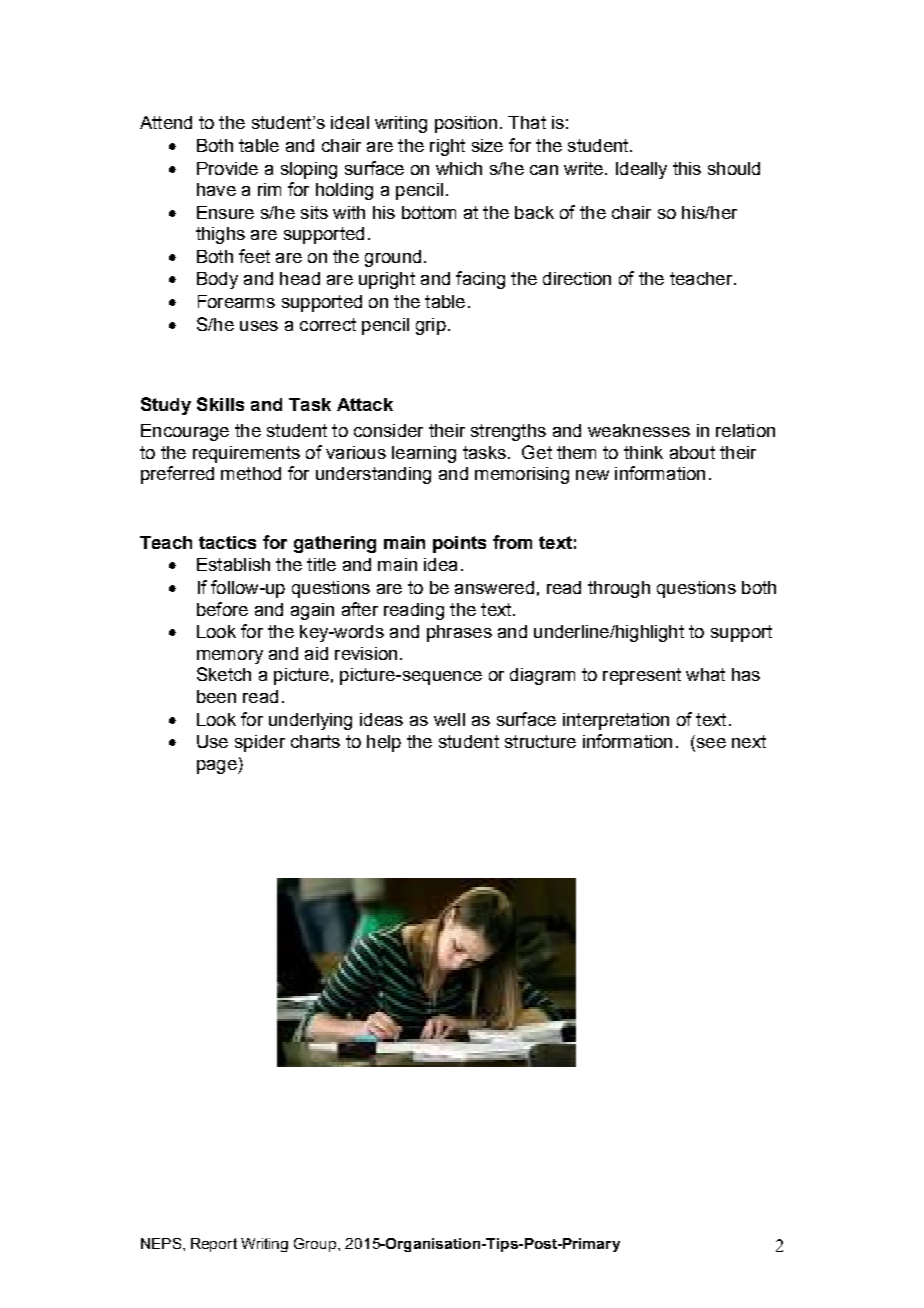  I want to click on what, so click(705, 674).
